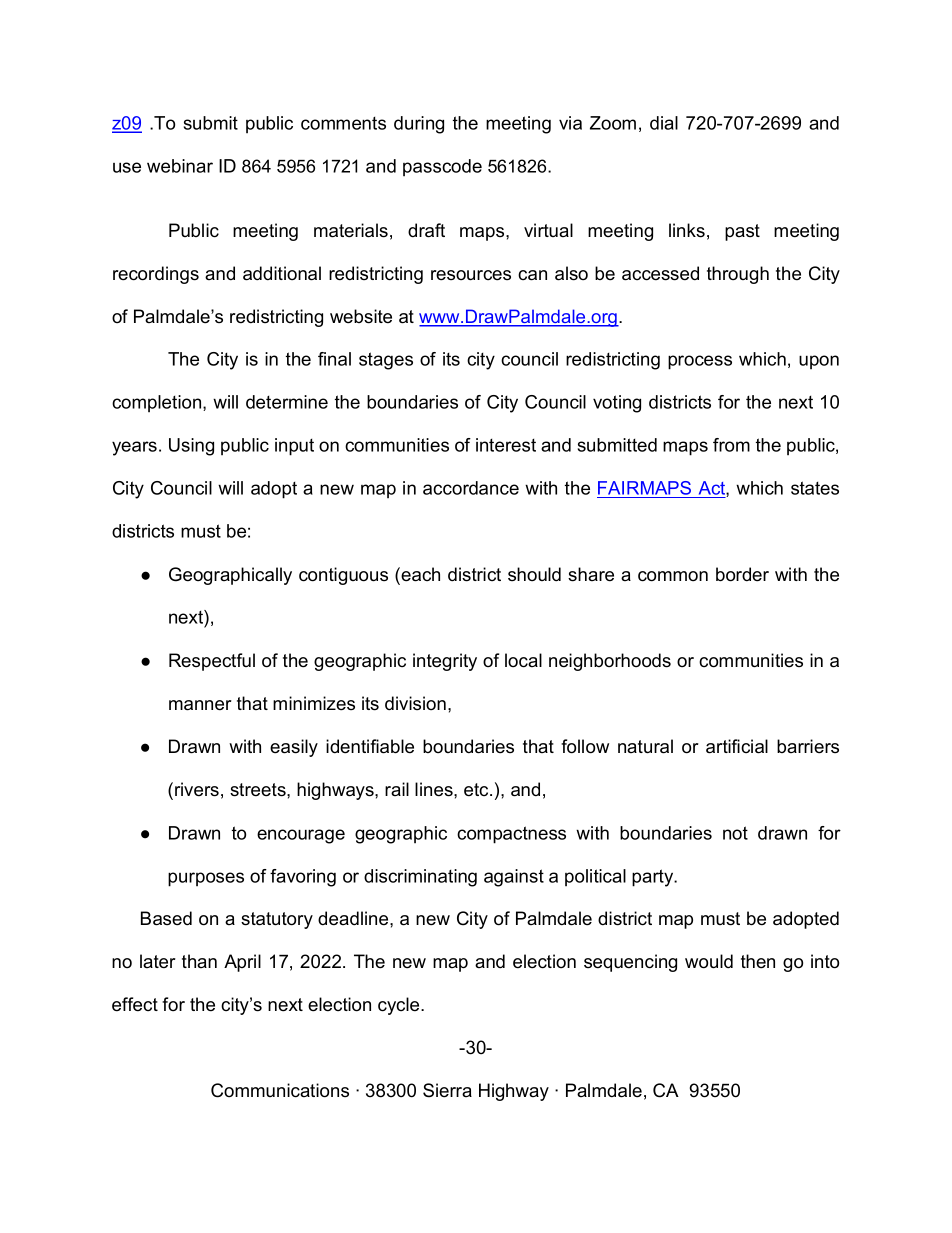  Describe the element at coordinates (758, 961) in the screenshot. I see `then` at that location.
